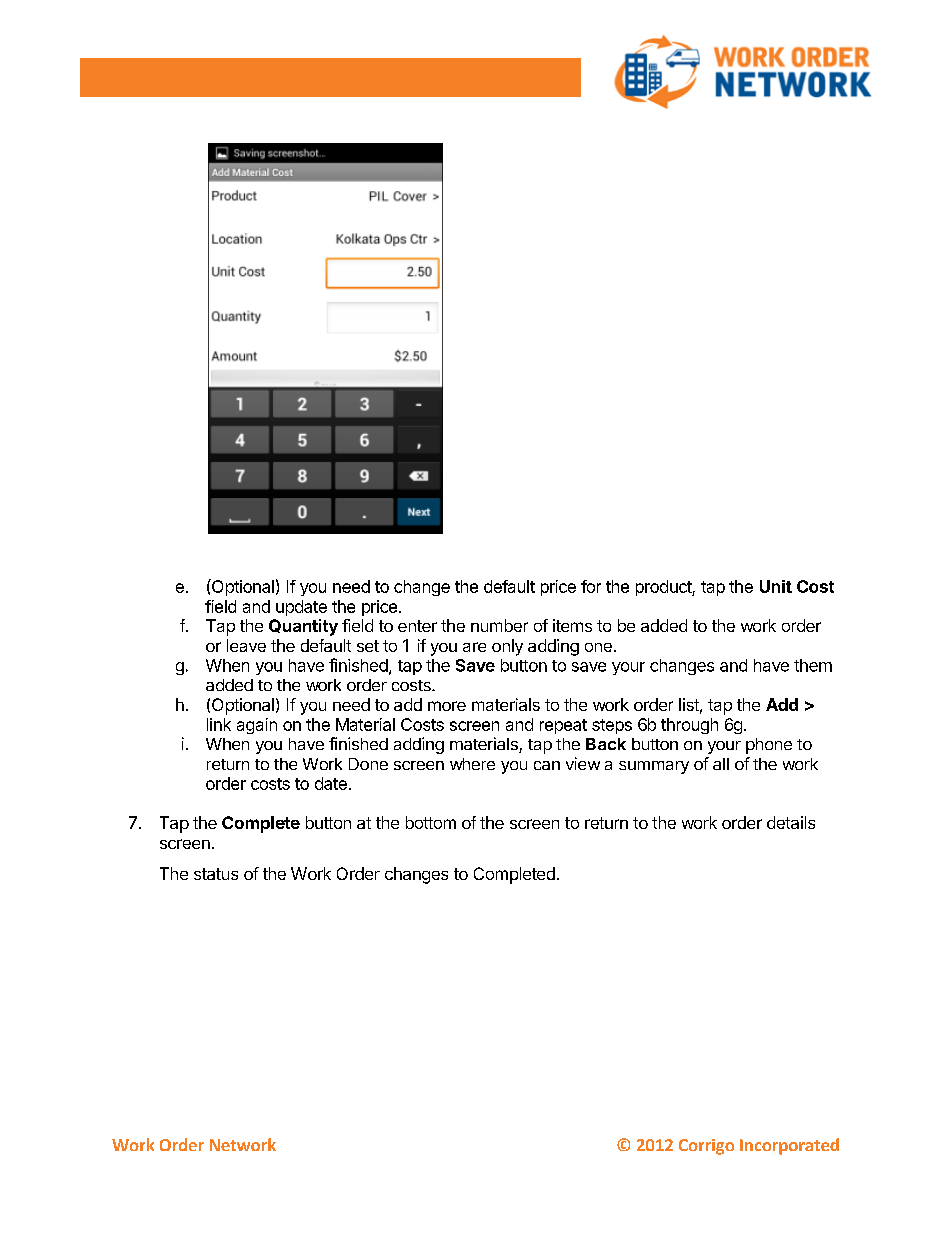 The image size is (952, 1233). I want to click on Done, so click(368, 764).
